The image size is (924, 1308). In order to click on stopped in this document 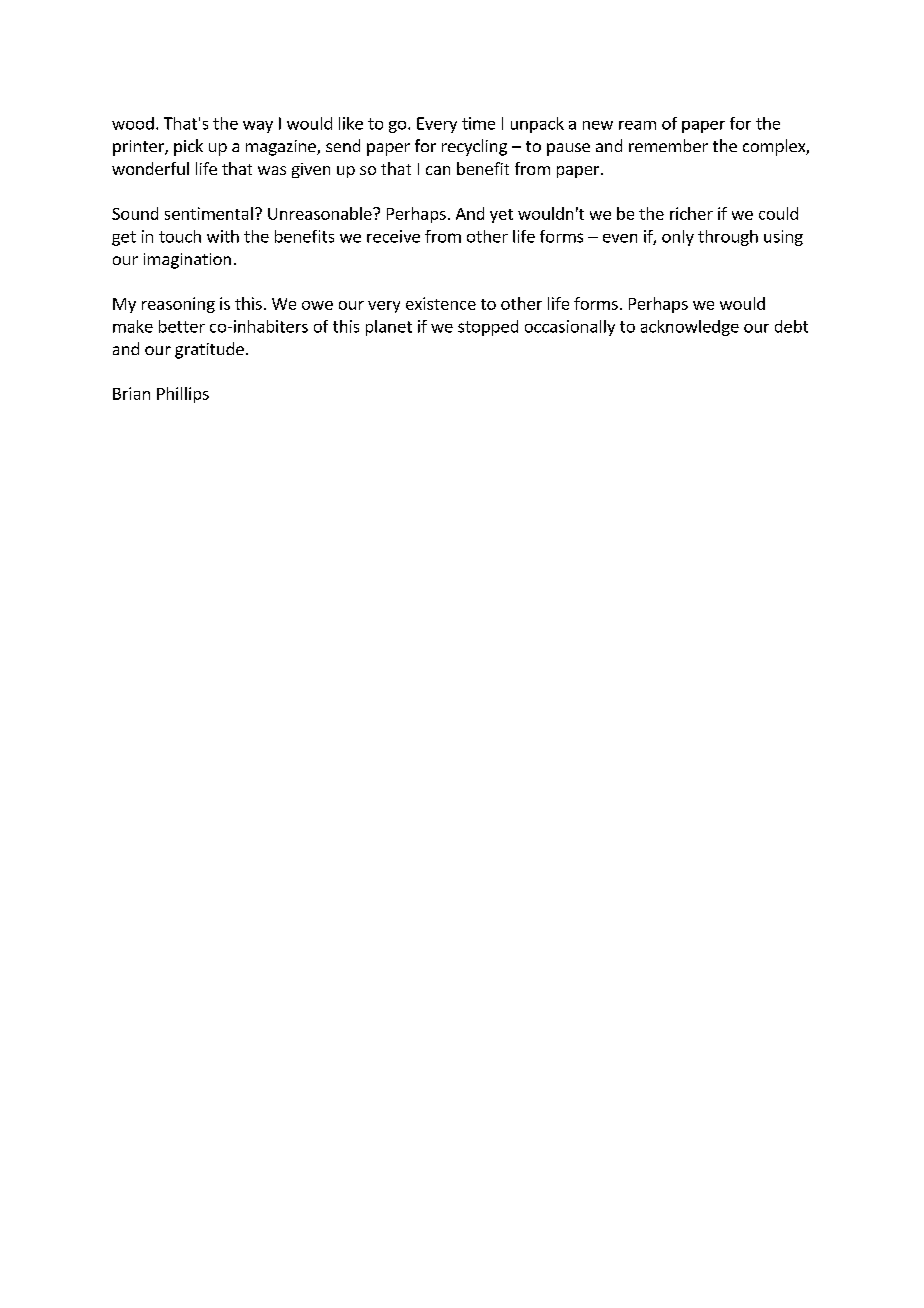, I will do `click(488, 328)`.
